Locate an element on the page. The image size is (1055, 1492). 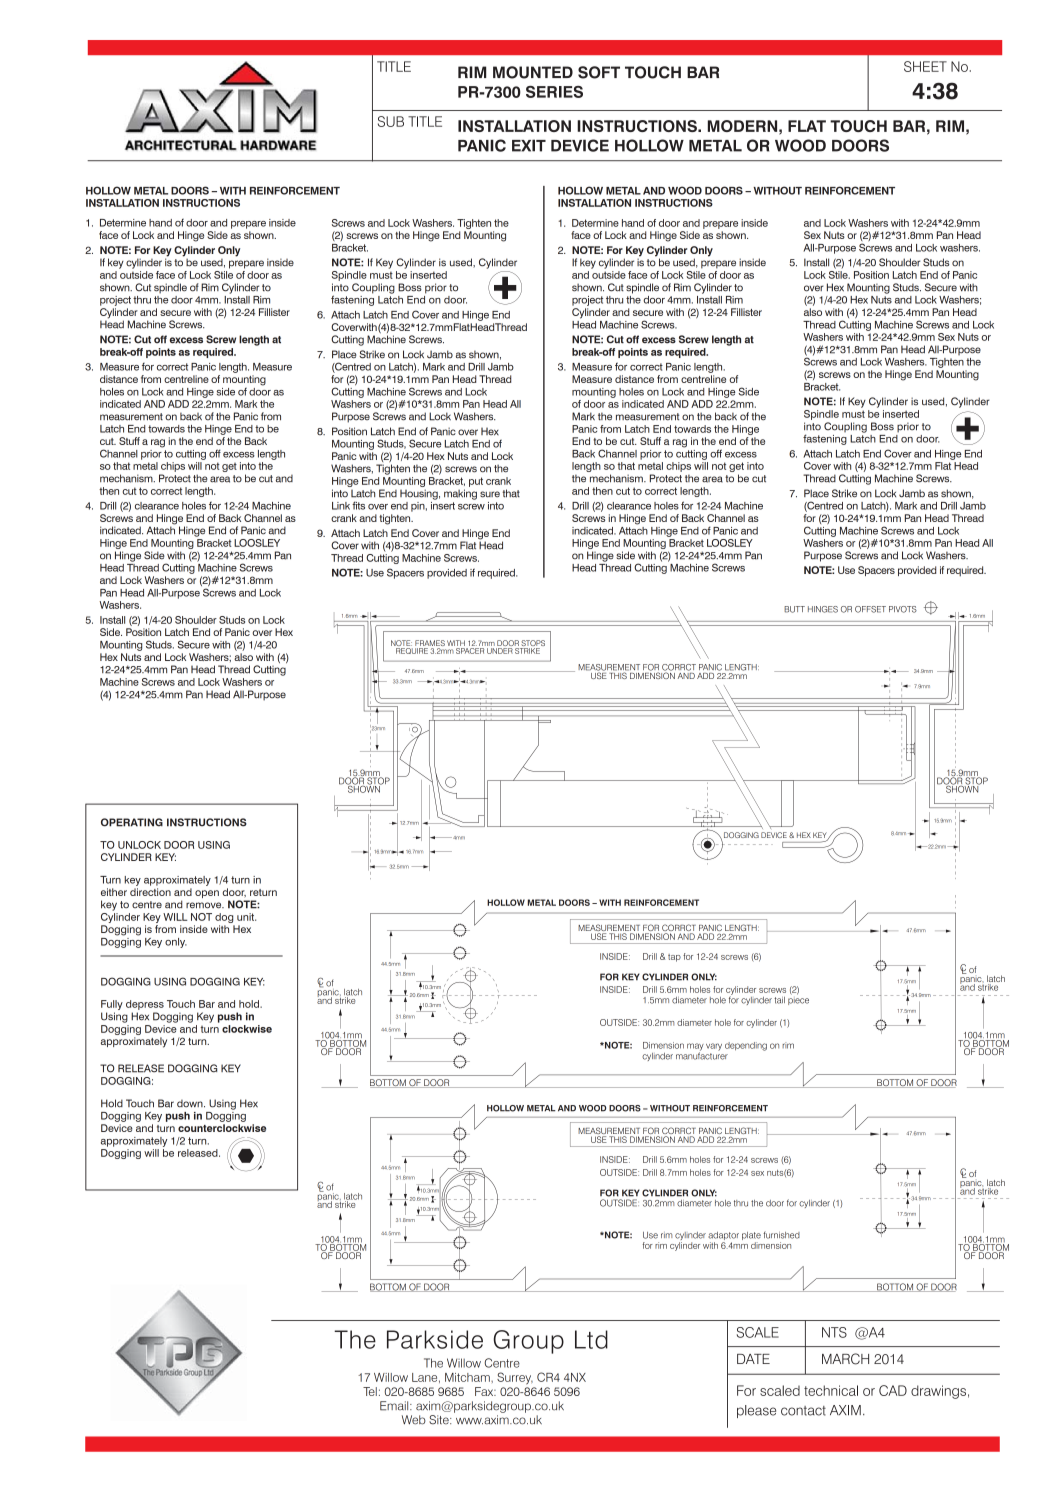
OFFSET is located at coordinates (870, 609).
